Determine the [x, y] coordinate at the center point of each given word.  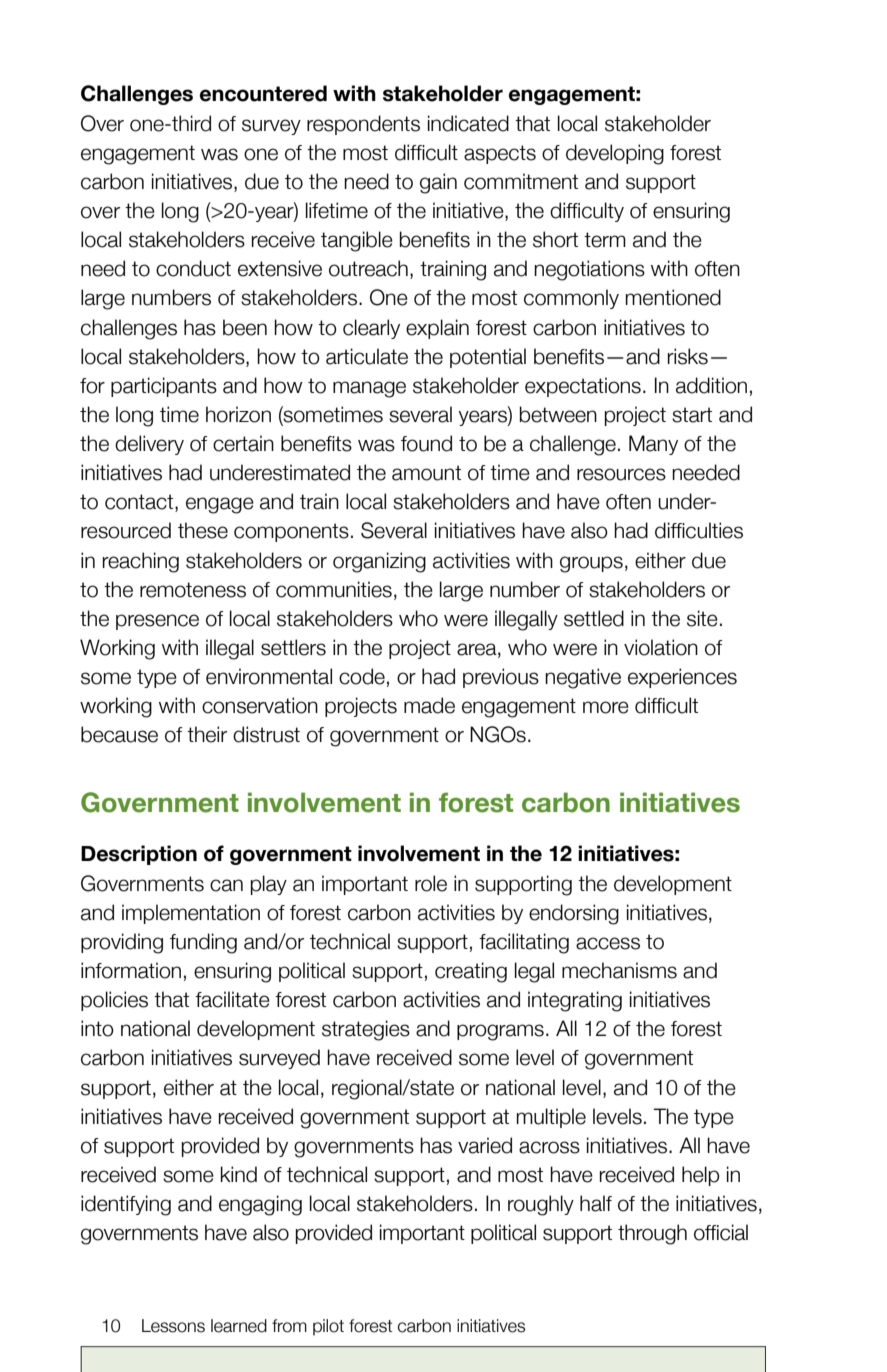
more [606, 707]
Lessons [173, 1326]
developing [615, 154]
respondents [363, 125]
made [429, 705]
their [207, 734]
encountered [263, 93]
